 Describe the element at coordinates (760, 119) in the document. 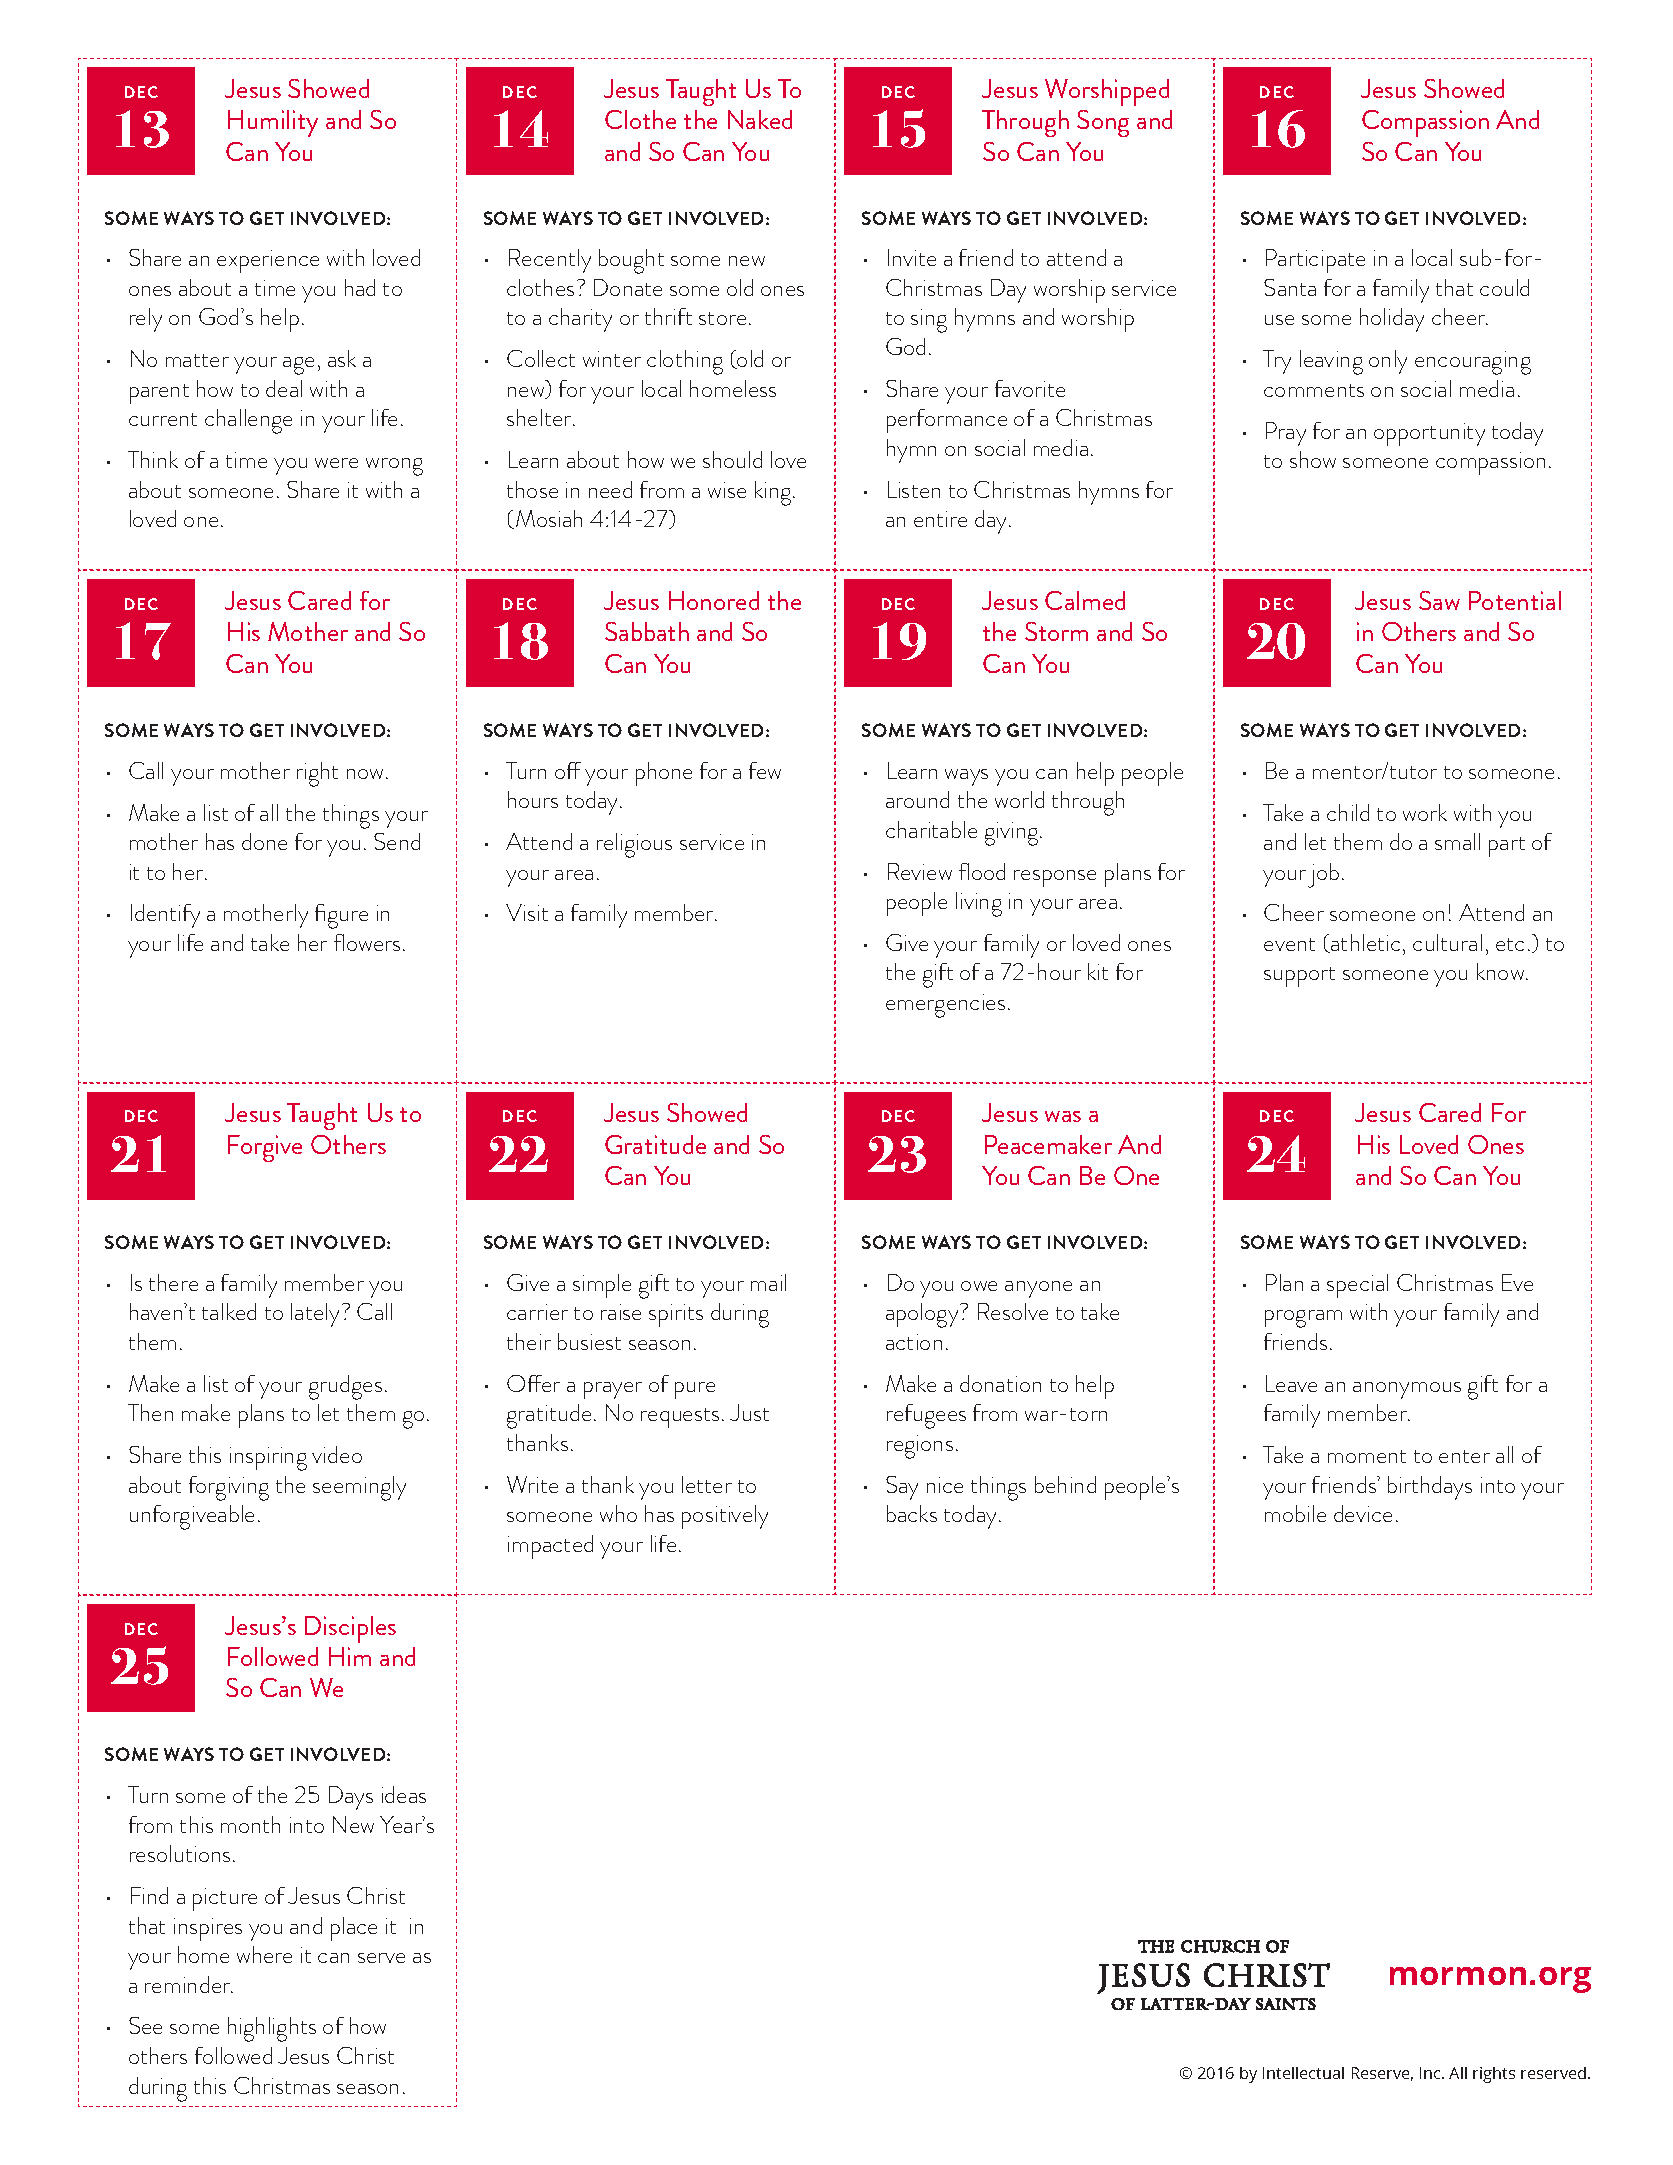

I see `Naked` at that location.
